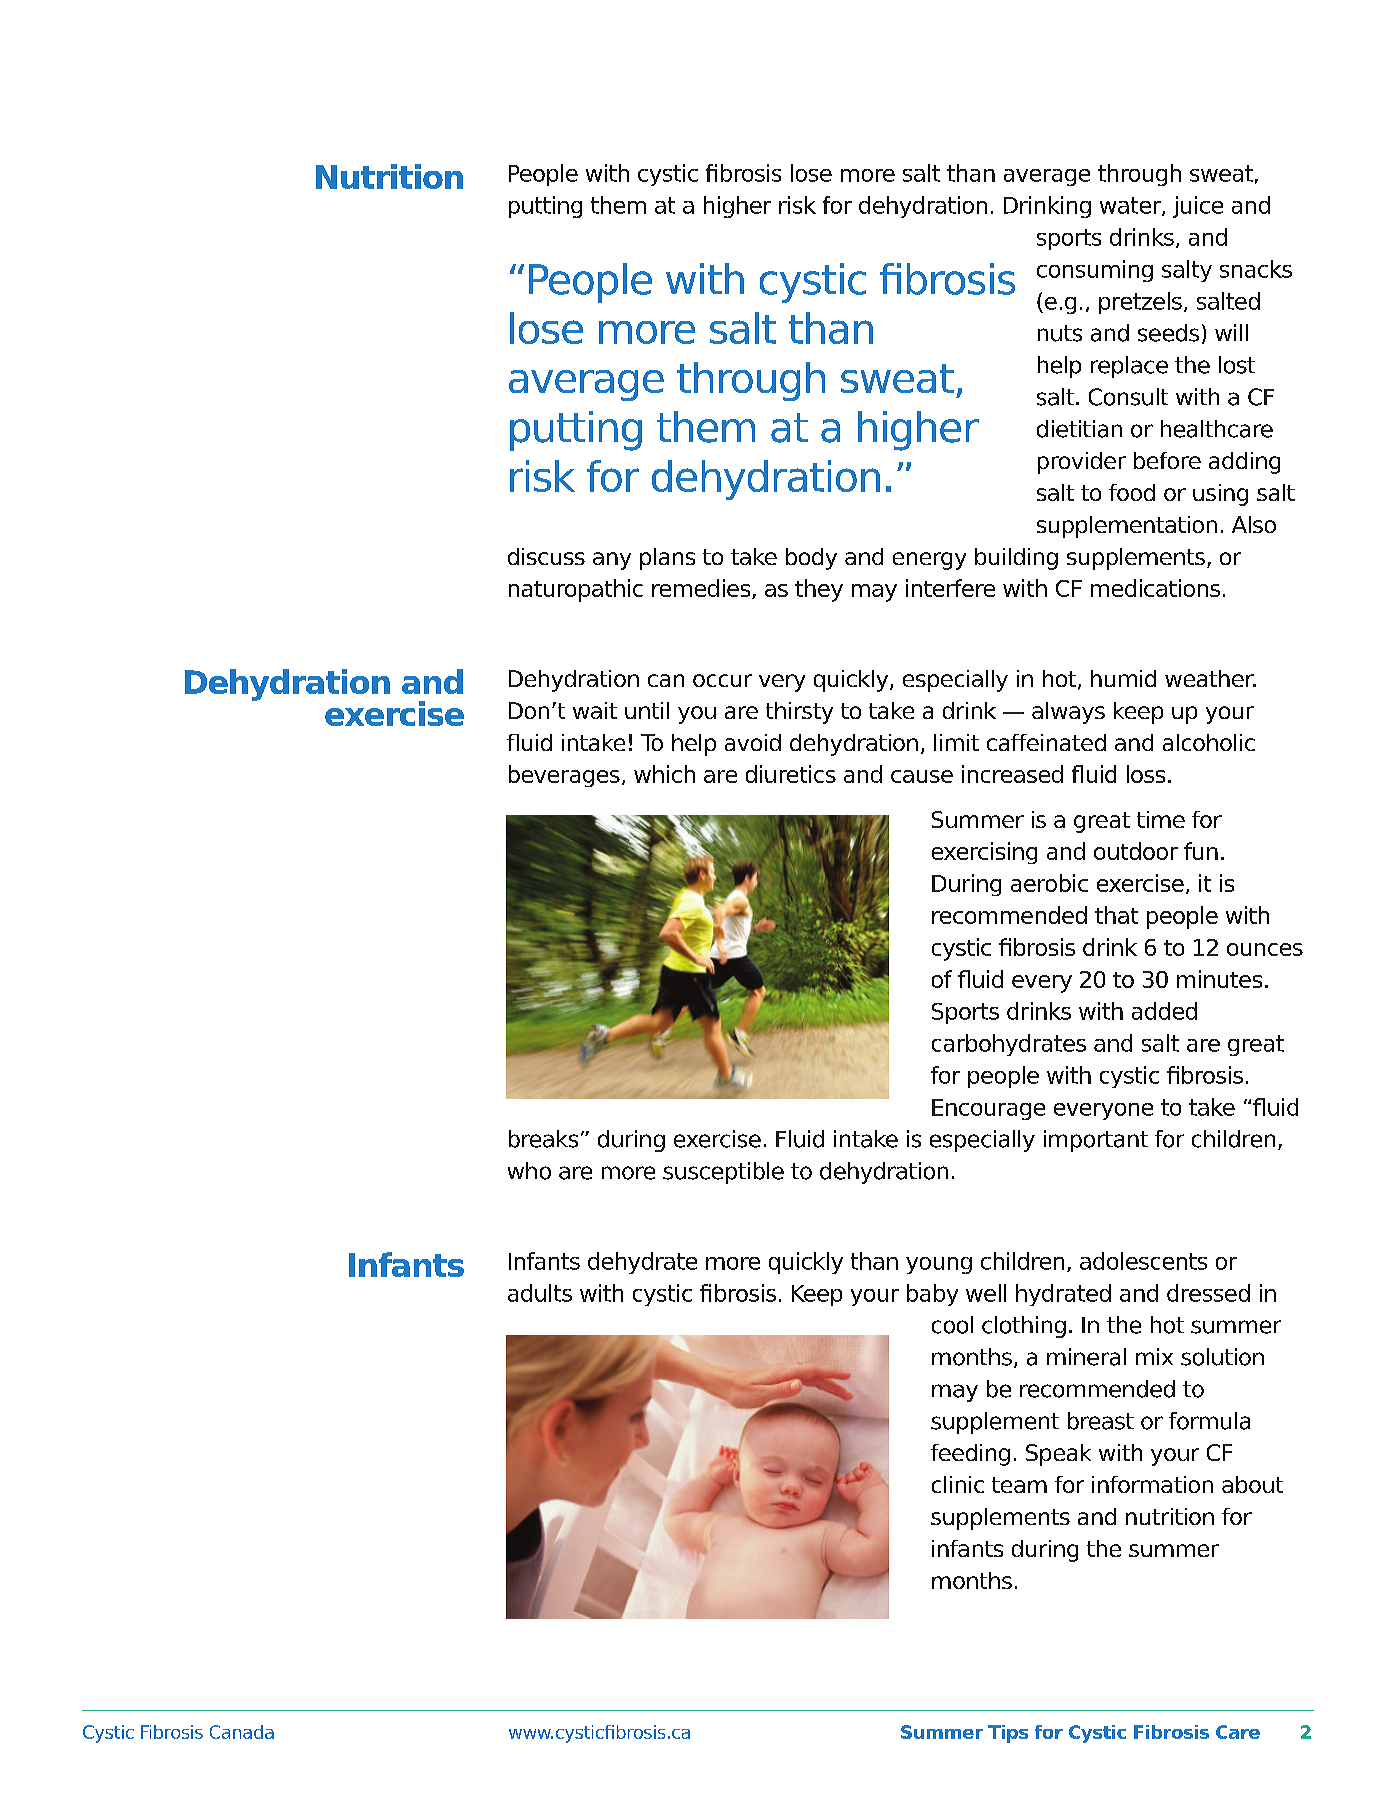 Image resolution: width=1396 pixels, height=1807 pixels. What do you see at coordinates (1095, 271) in the screenshot?
I see `consuming` at bounding box center [1095, 271].
